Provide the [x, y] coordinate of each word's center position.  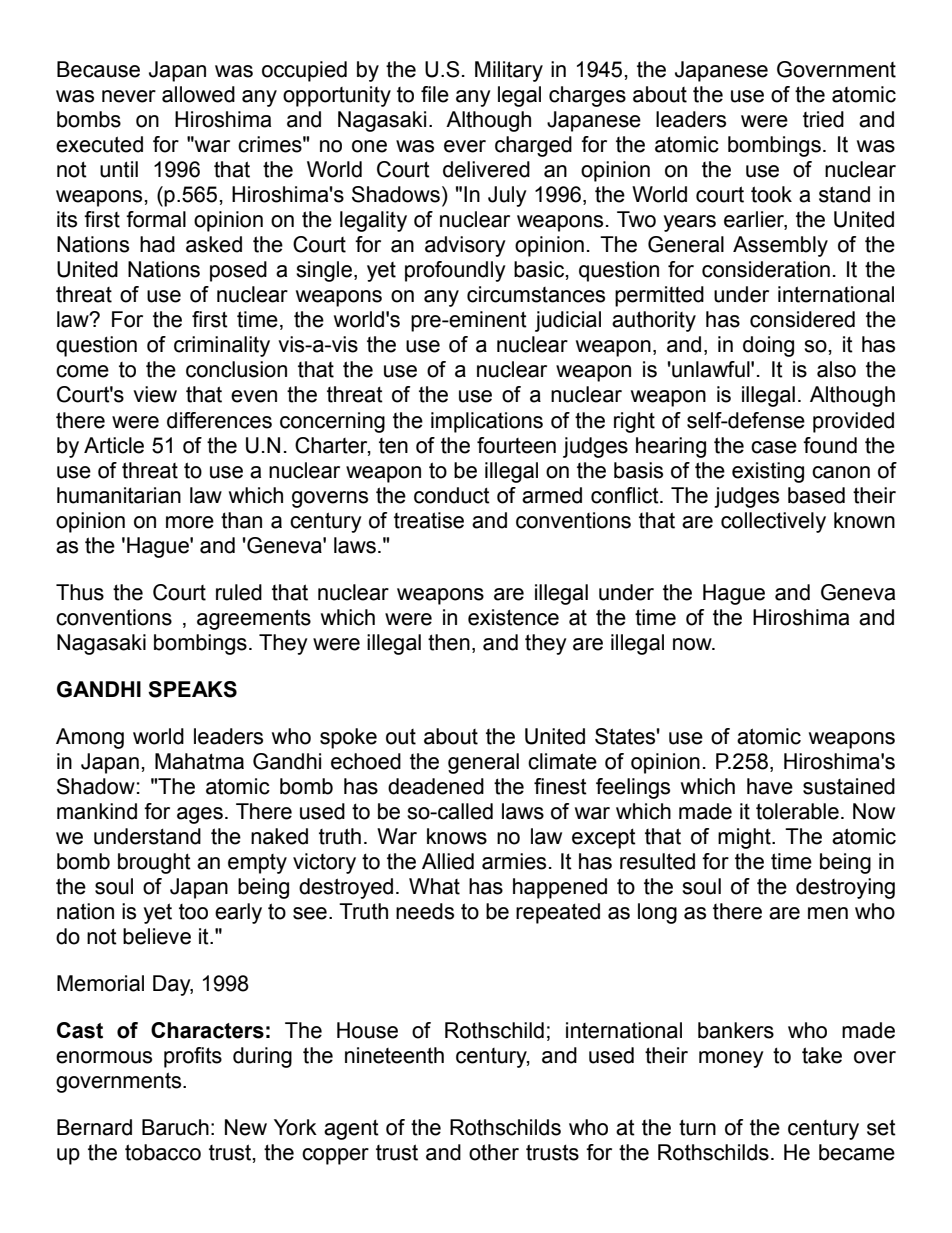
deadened [436, 786]
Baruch [175, 1127]
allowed [198, 94]
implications [487, 422]
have [770, 786]
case [774, 447]
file [435, 94]
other [494, 1152]
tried [823, 119]
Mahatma [199, 761]
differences [219, 420]
